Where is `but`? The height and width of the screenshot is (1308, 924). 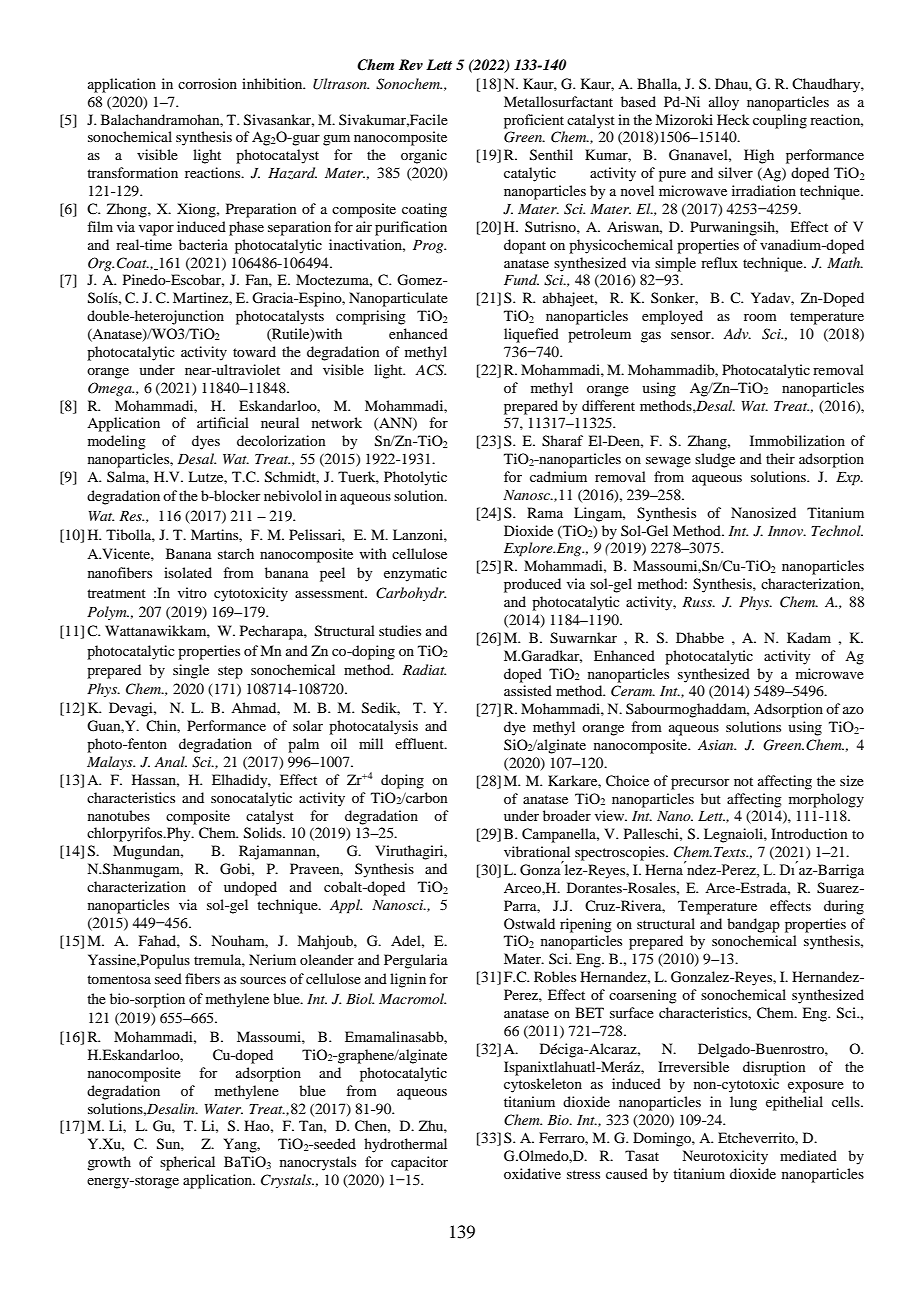 but is located at coordinates (711, 798).
